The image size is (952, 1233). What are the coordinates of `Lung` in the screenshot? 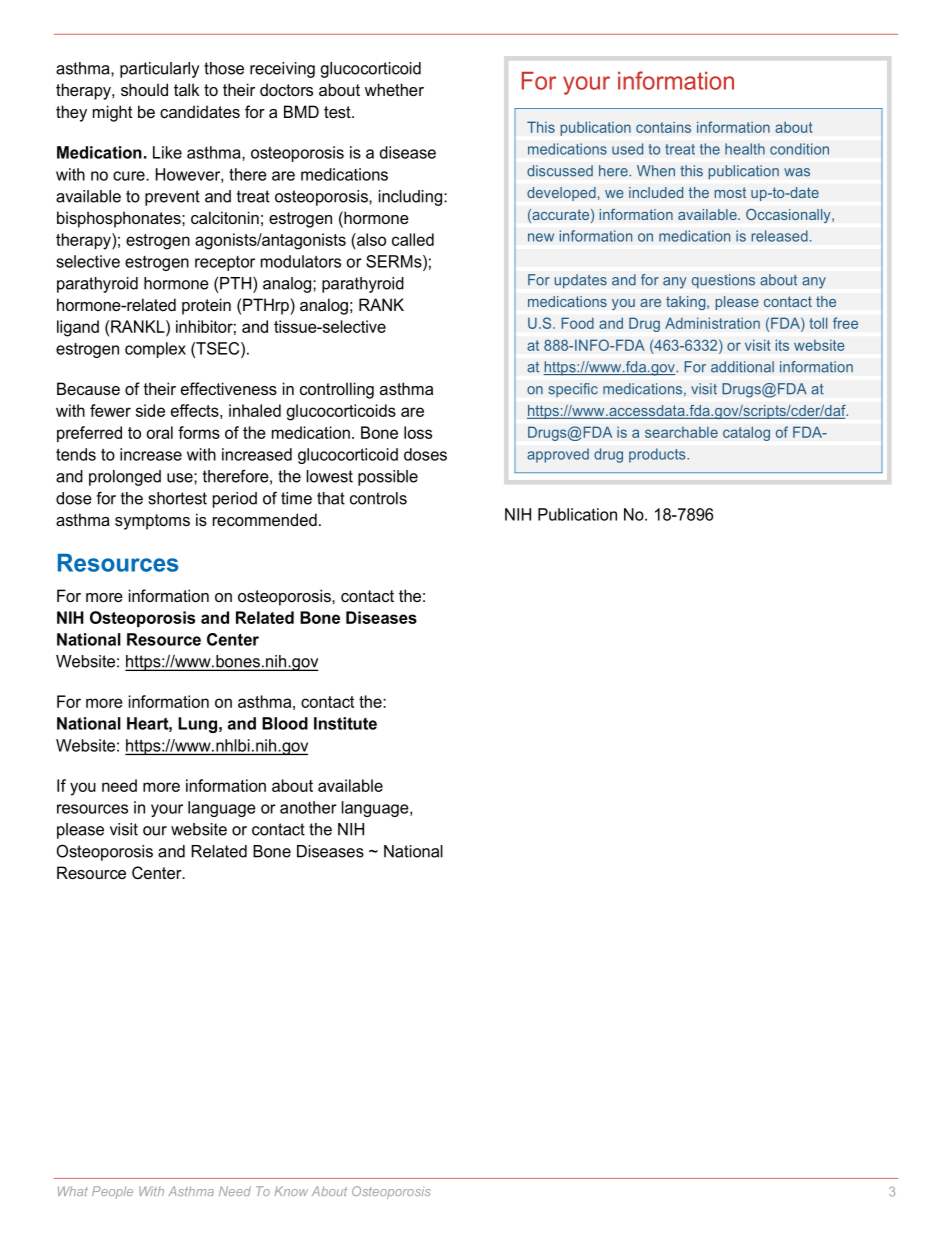 It's located at (197, 725).
